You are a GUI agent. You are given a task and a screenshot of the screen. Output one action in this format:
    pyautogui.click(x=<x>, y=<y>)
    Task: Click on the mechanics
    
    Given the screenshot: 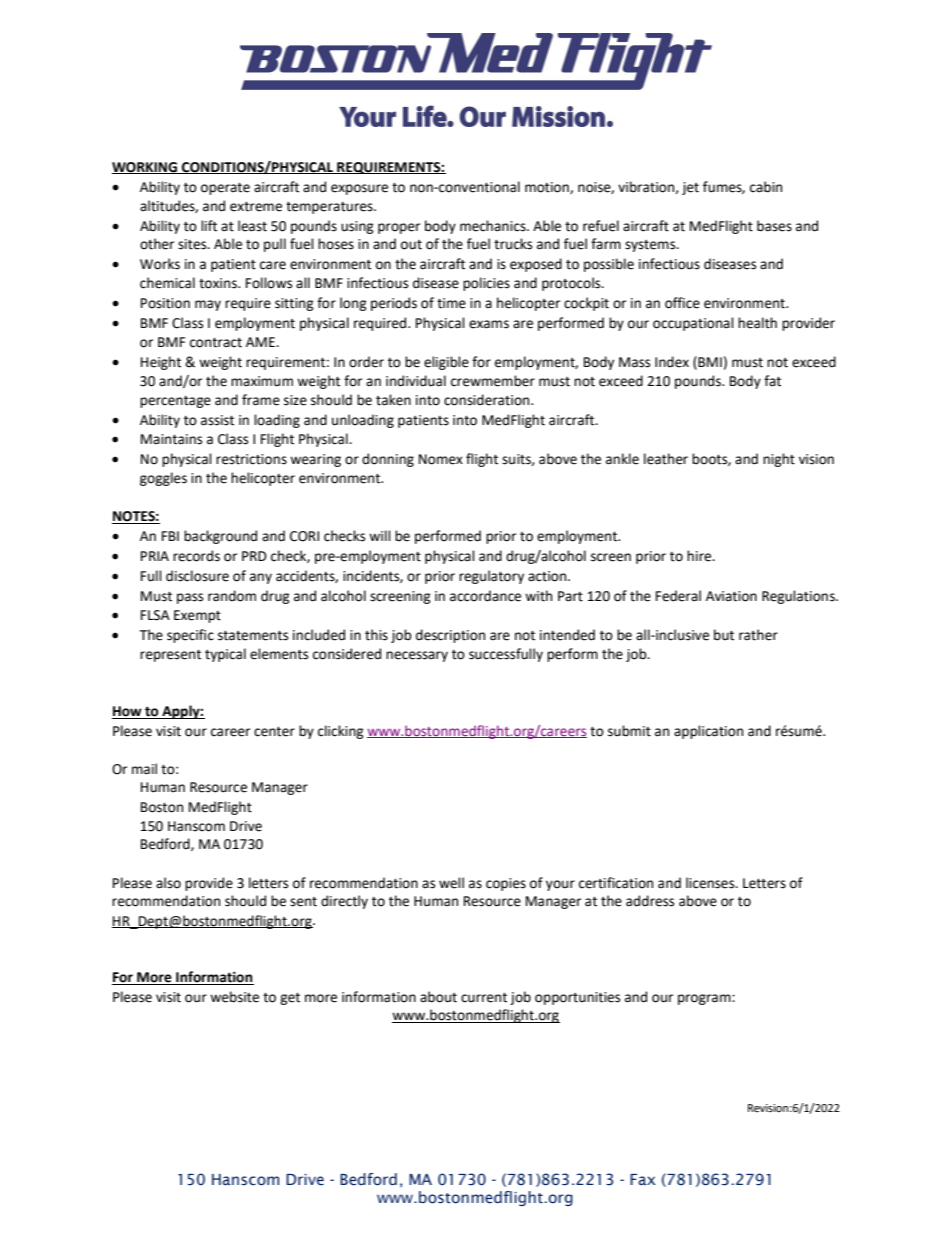 What is the action you would take?
    pyautogui.click(x=494, y=226)
